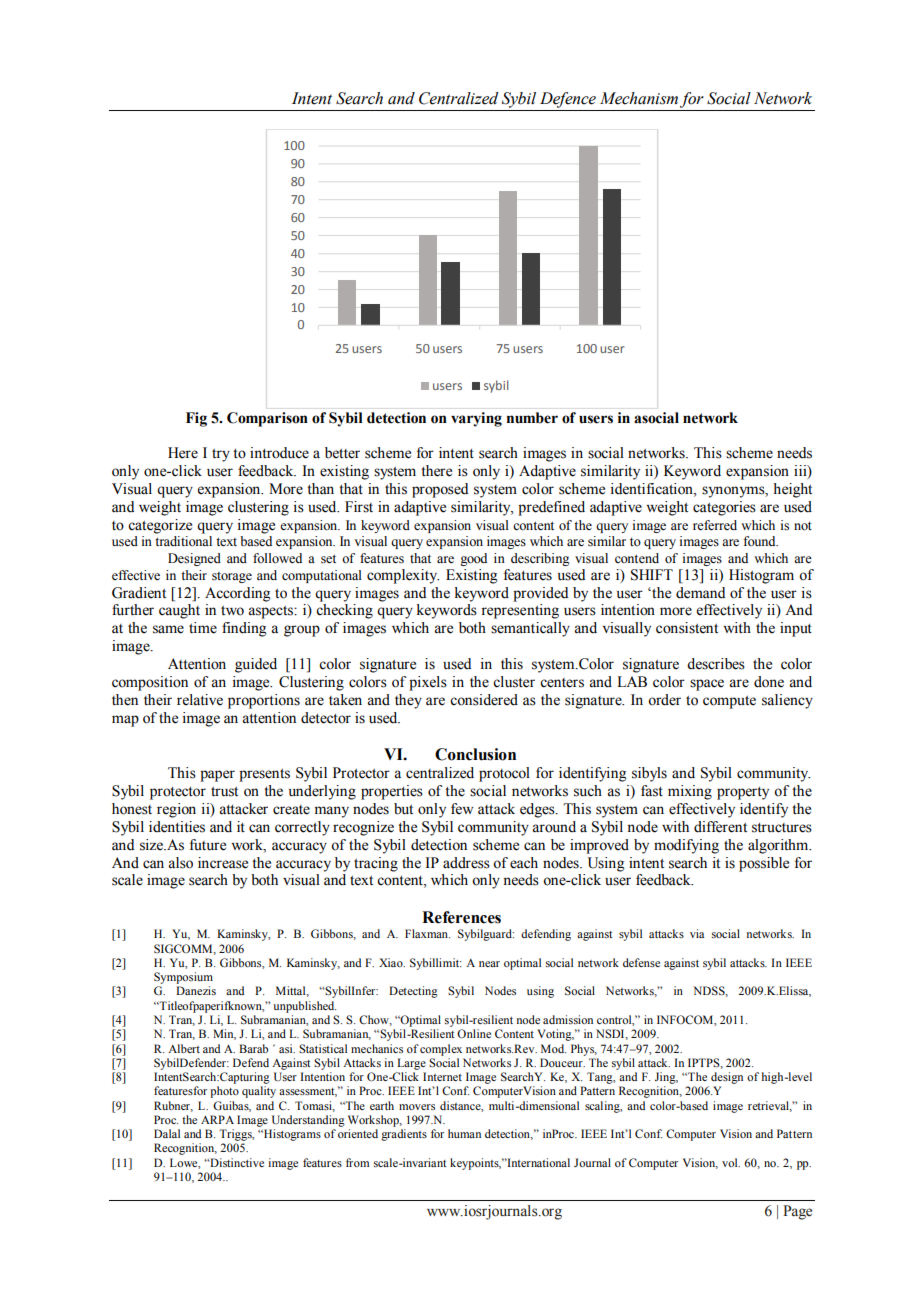  What do you see at coordinates (196, 419) in the page?
I see `Fig` at bounding box center [196, 419].
